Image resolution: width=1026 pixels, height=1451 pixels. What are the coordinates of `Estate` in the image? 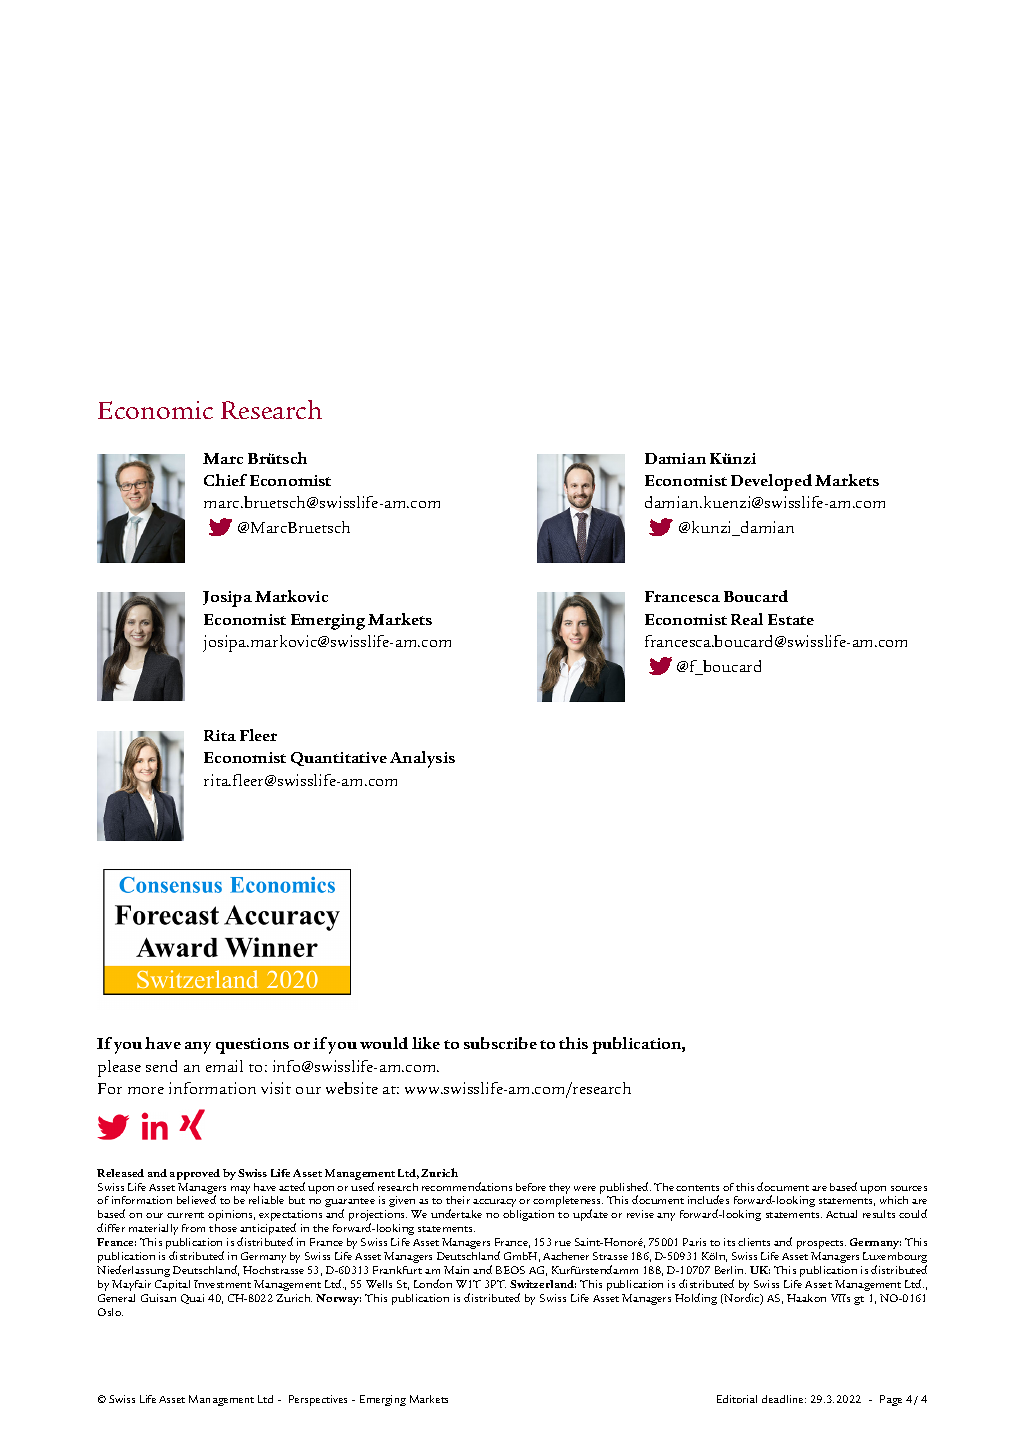 It's located at (791, 619).
